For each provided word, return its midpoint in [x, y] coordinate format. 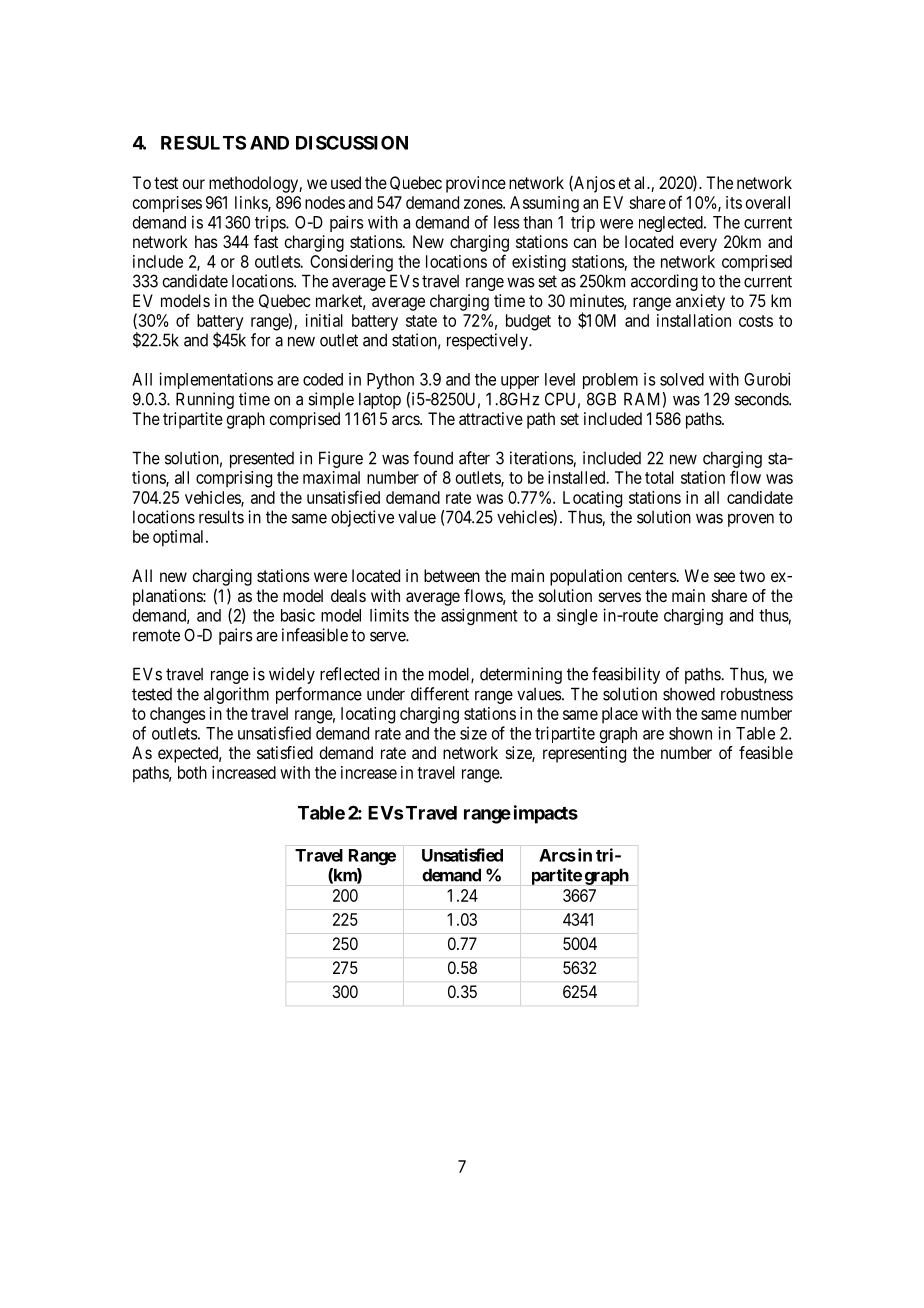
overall [768, 202]
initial [324, 320]
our [193, 184]
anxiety [700, 302]
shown [690, 733]
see [724, 577]
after [474, 458]
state [421, 321]
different [440, 694]
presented [262, 460]
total [659, 477]
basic [298, 615]
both [192, 772]
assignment [479, 616]
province [476, 184]
